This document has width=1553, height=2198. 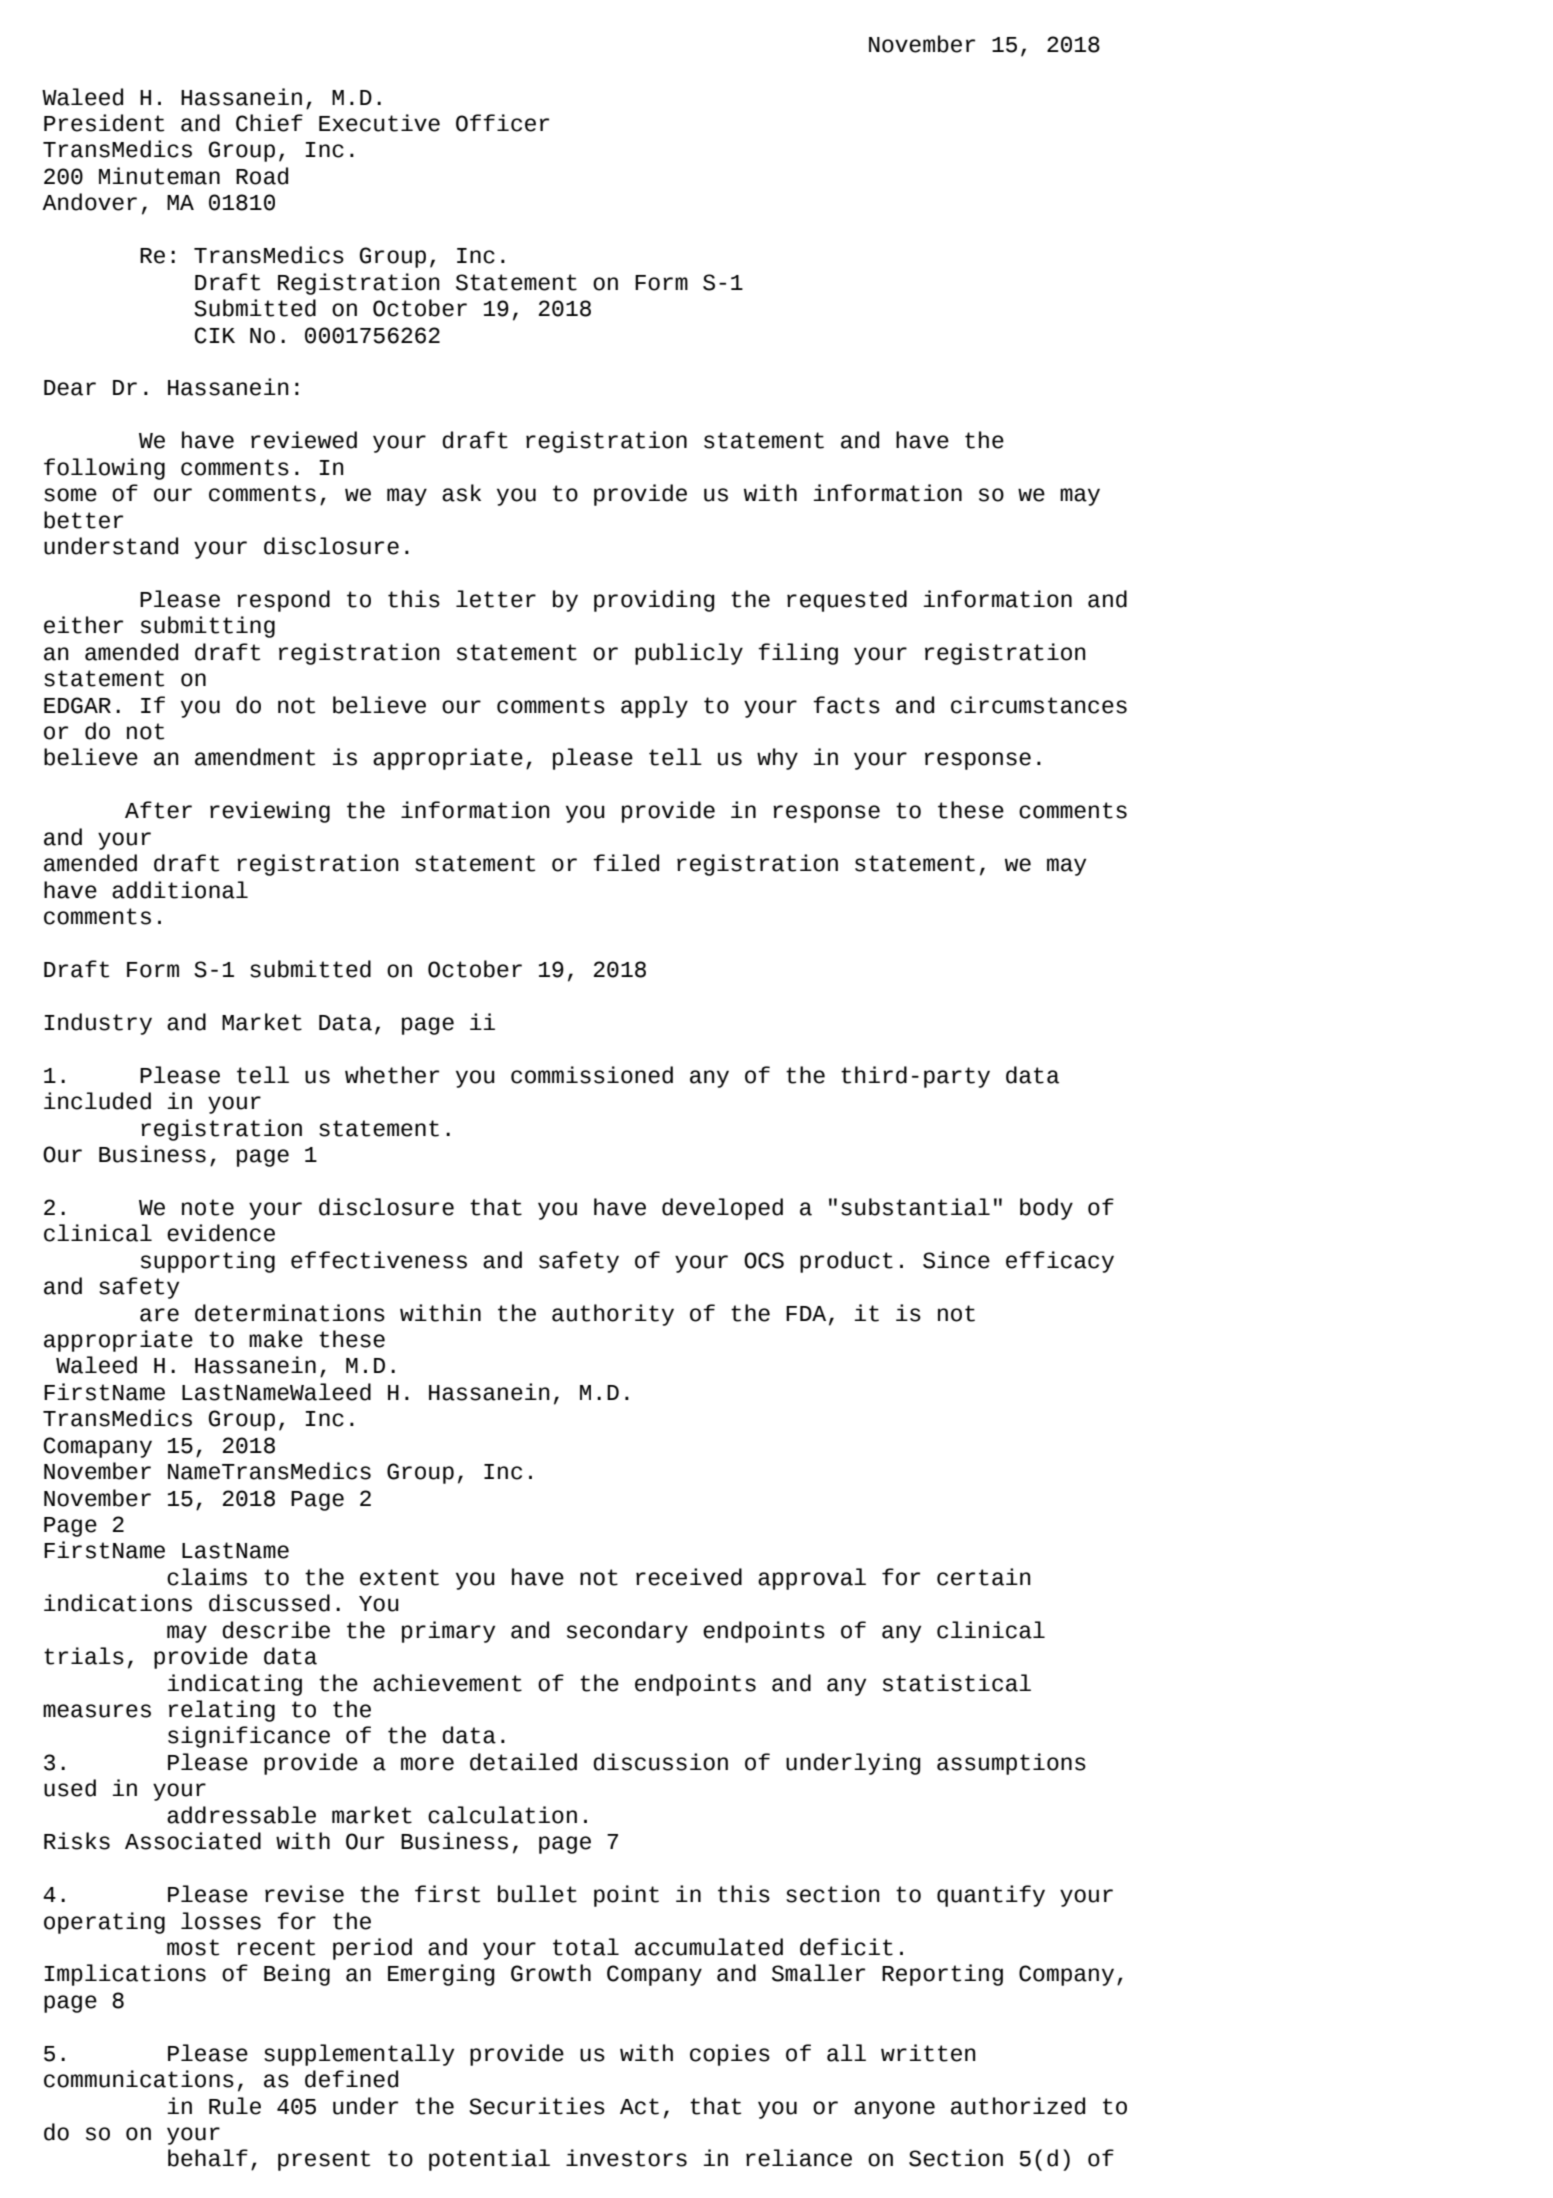 What do you see at coordinates (262, 176) in the document?
I see `Road` at bounding box center [262, 176].
